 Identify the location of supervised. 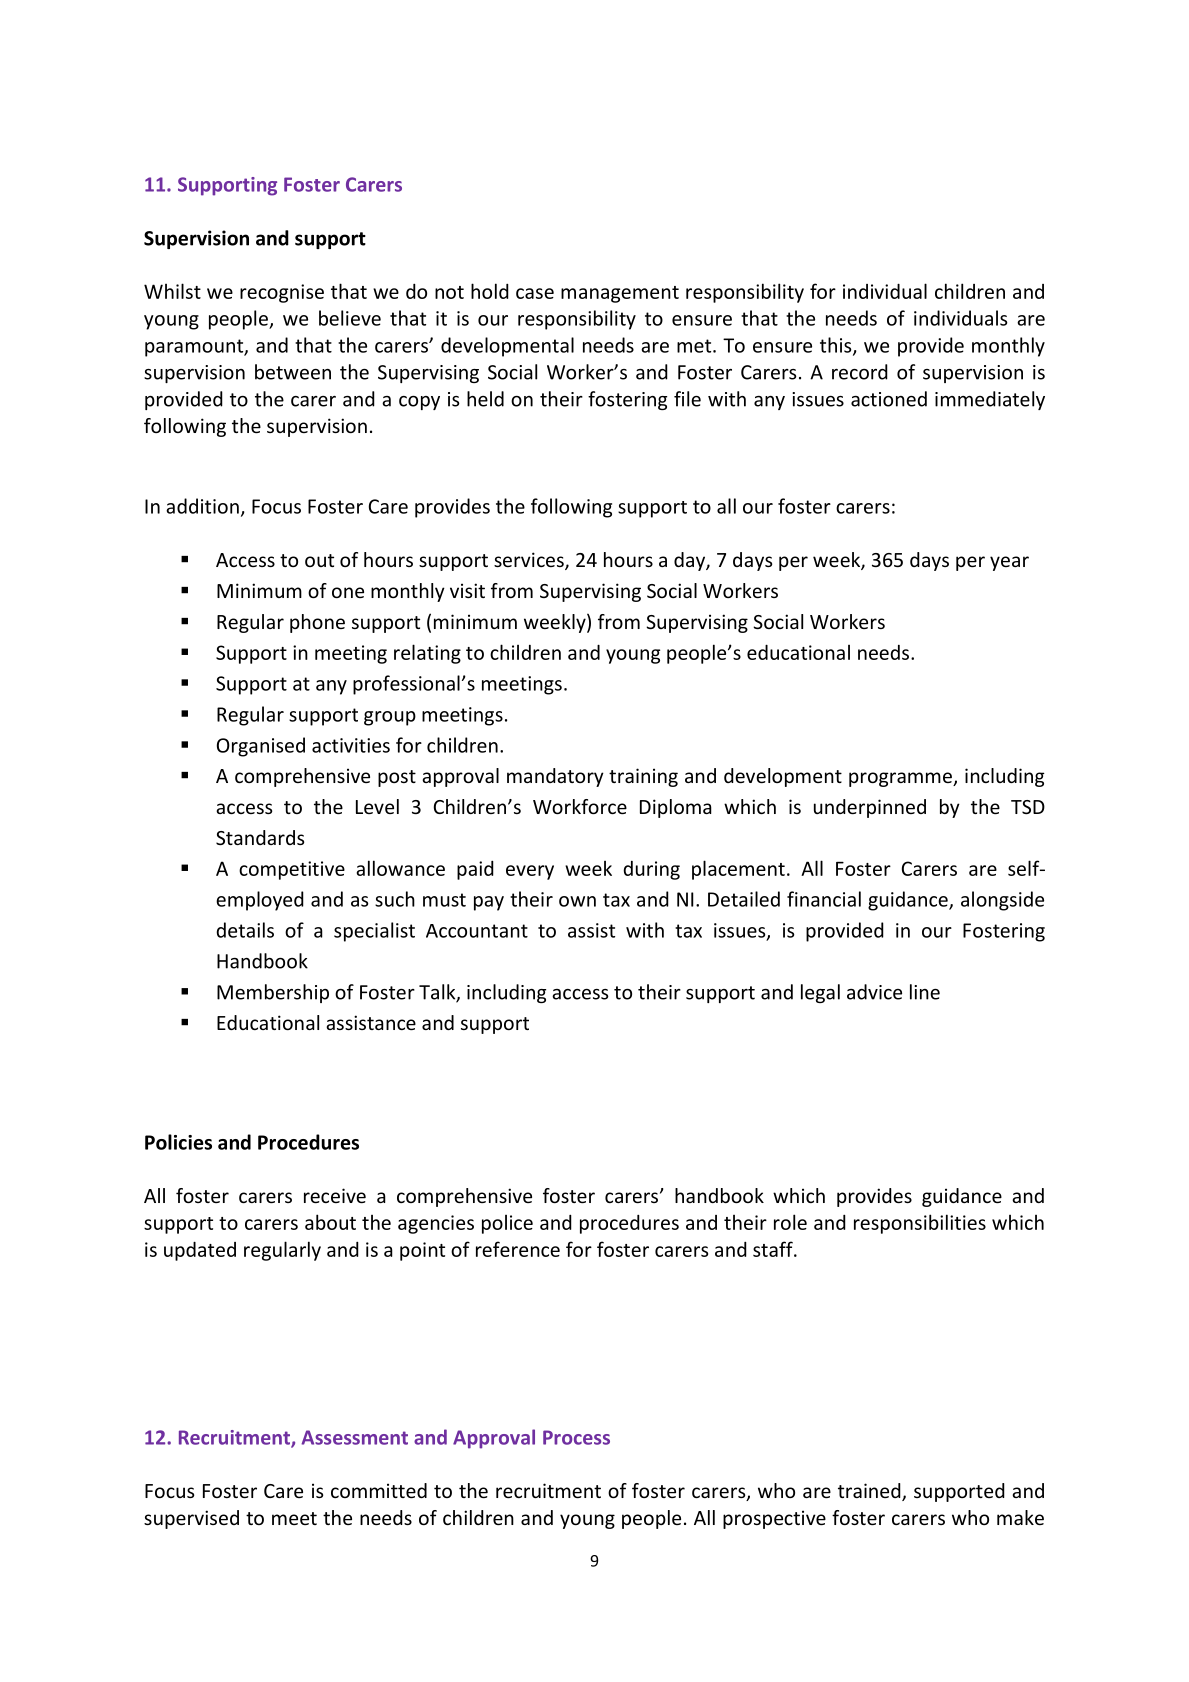
(191, 1519).
